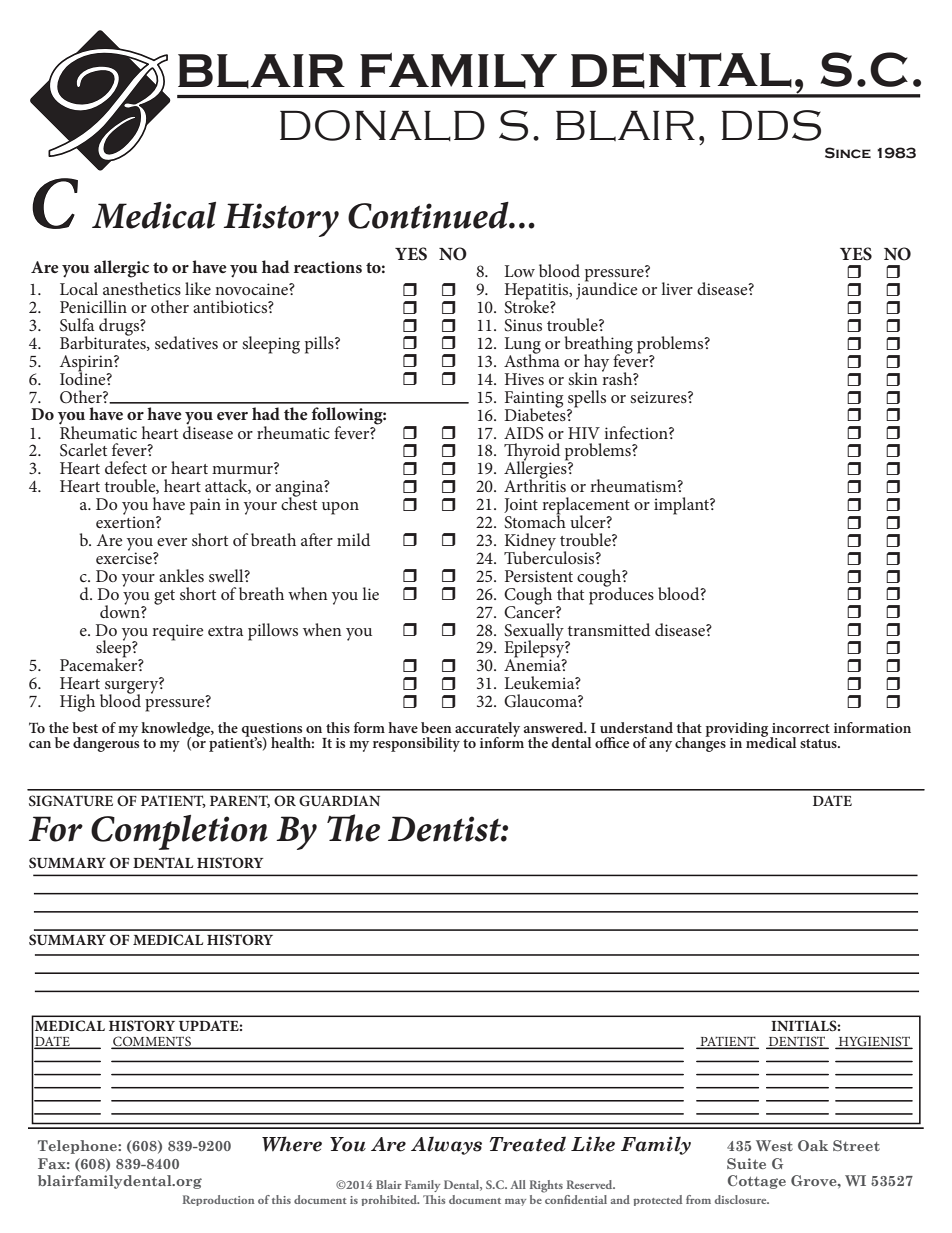 The width and height of the screenshot is (952, 1233). Describe the element at coordinates (446, 1145) in the screenshot. I see `Always` at that location.
